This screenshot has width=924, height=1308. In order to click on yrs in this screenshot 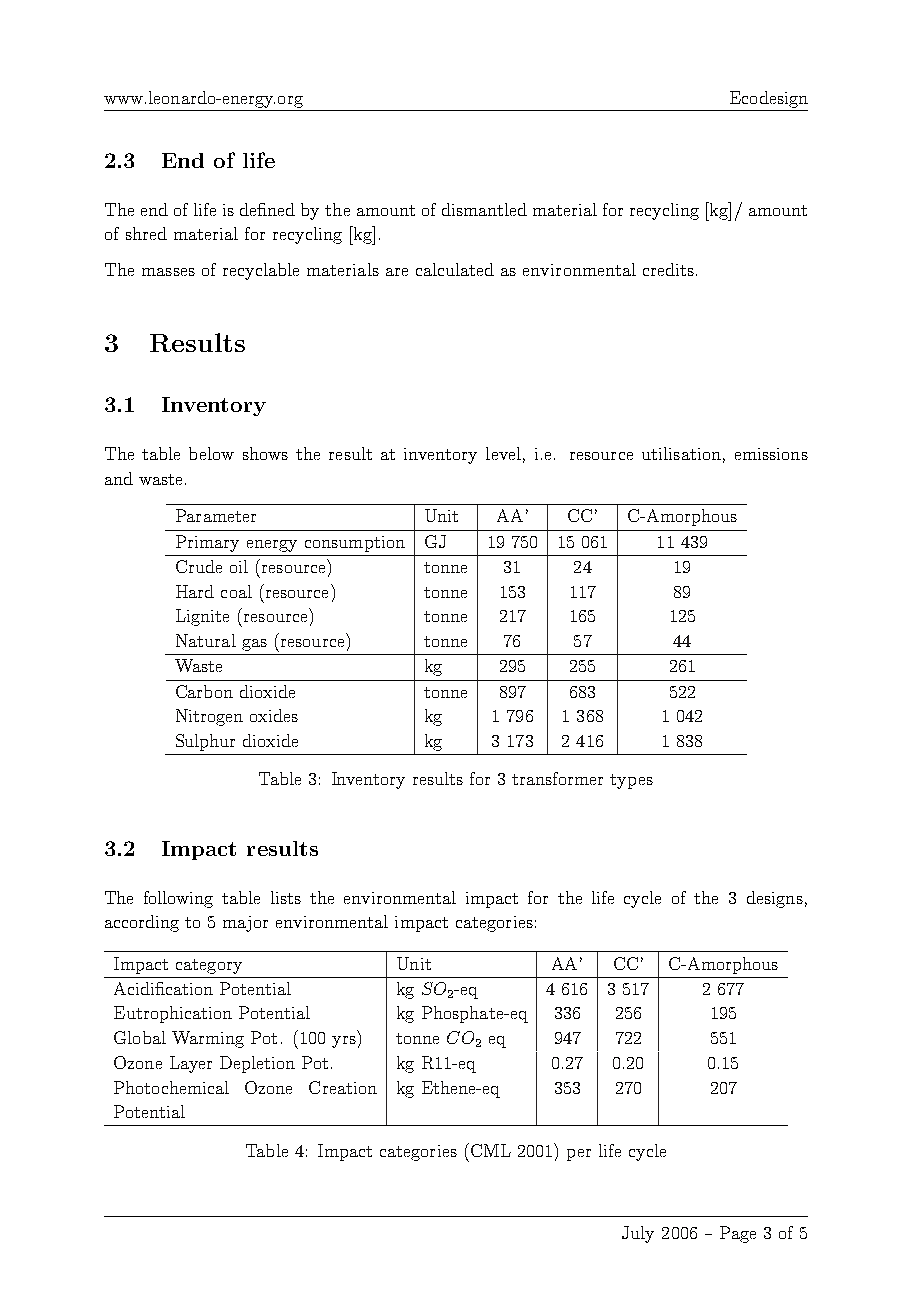, I will do `click(344, 1042)`.
